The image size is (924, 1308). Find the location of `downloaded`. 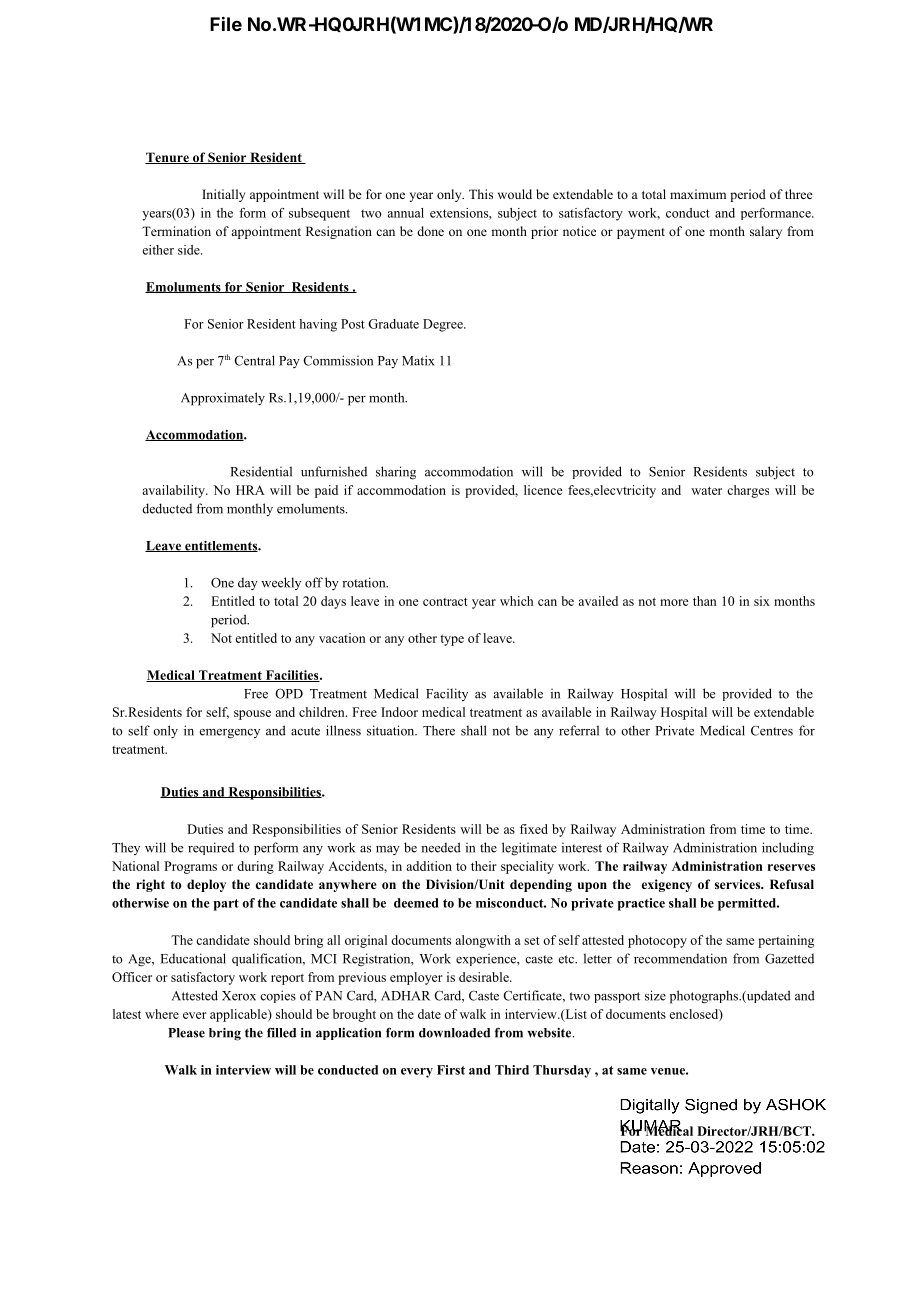

downloaded is located at coordinates (454, 1033).
